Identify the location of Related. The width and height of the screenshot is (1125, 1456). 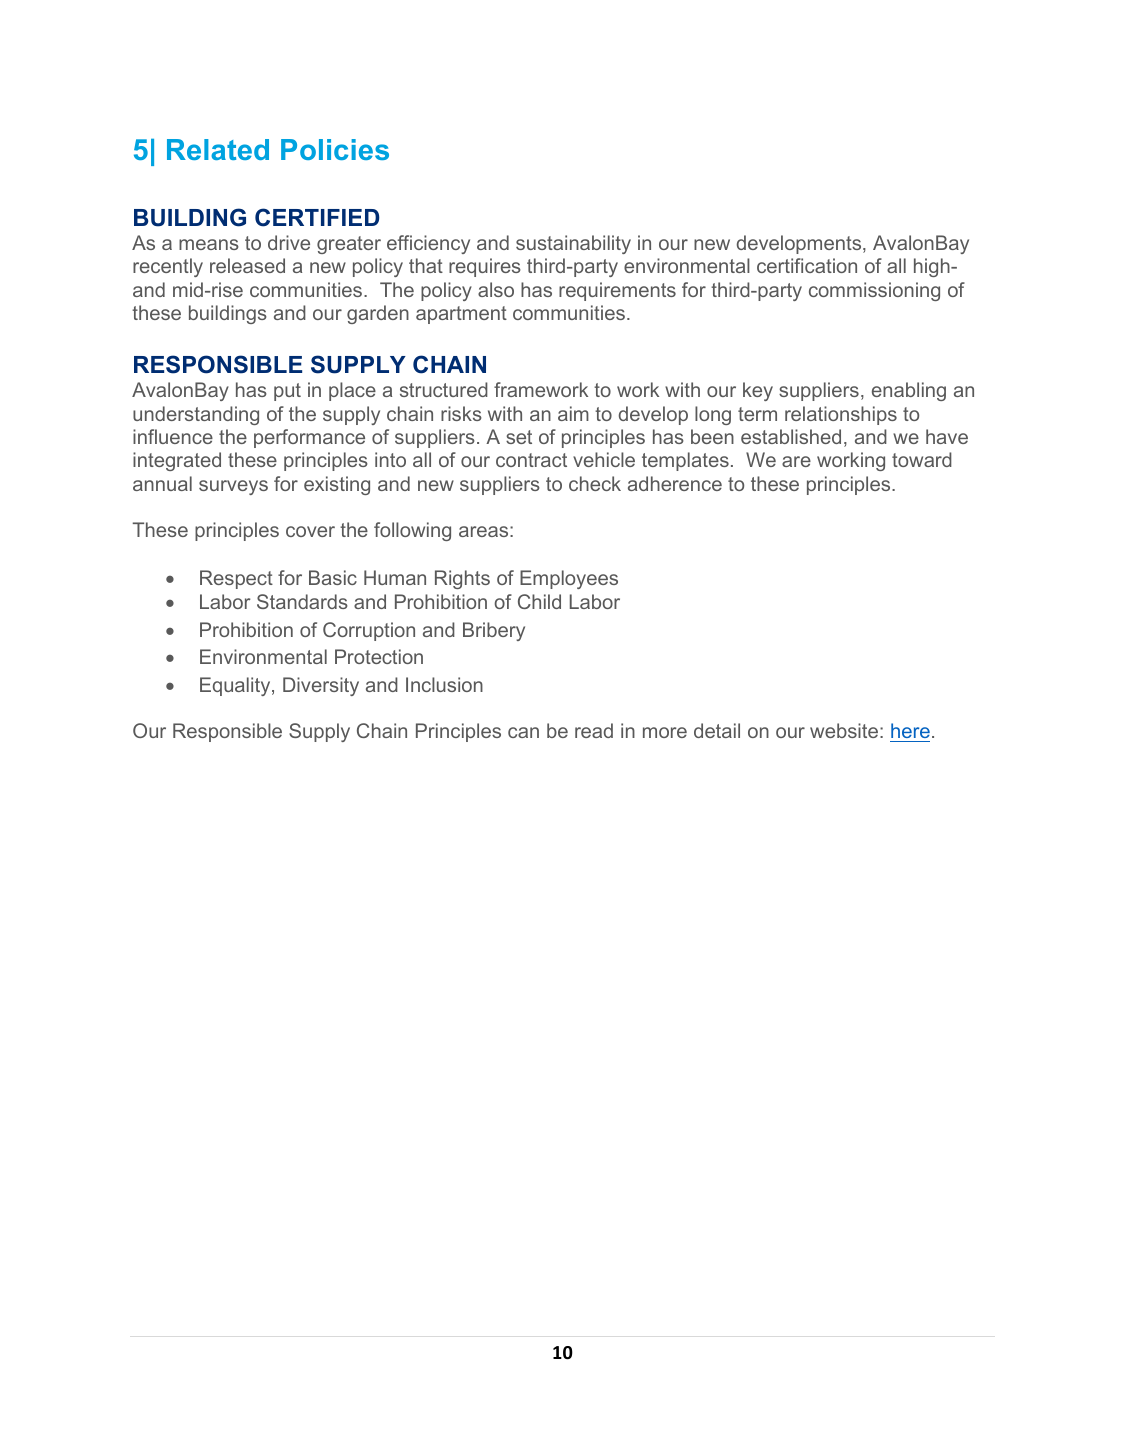
(218, 149).
